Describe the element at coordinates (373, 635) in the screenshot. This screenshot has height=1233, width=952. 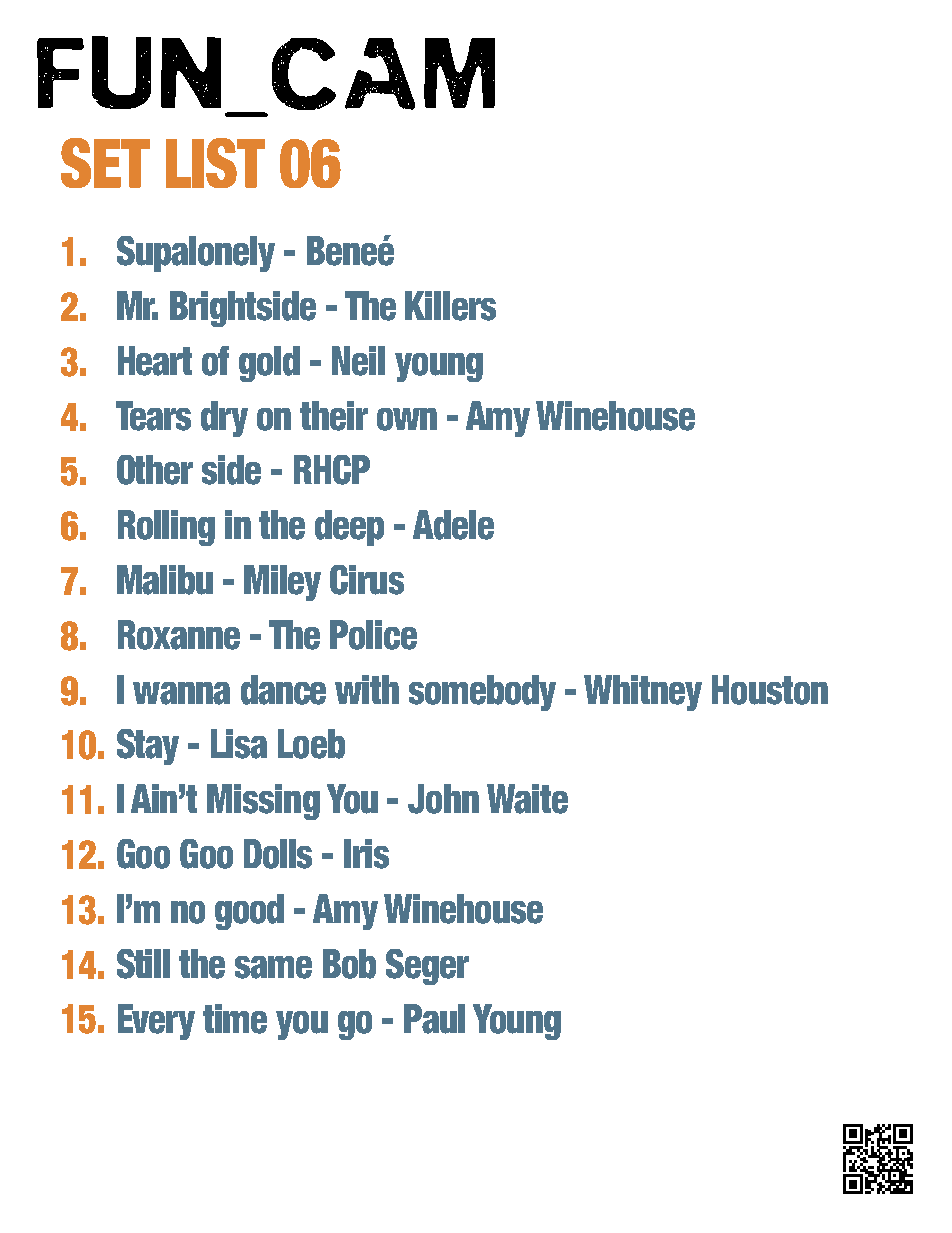
I see `Police` at that location.
